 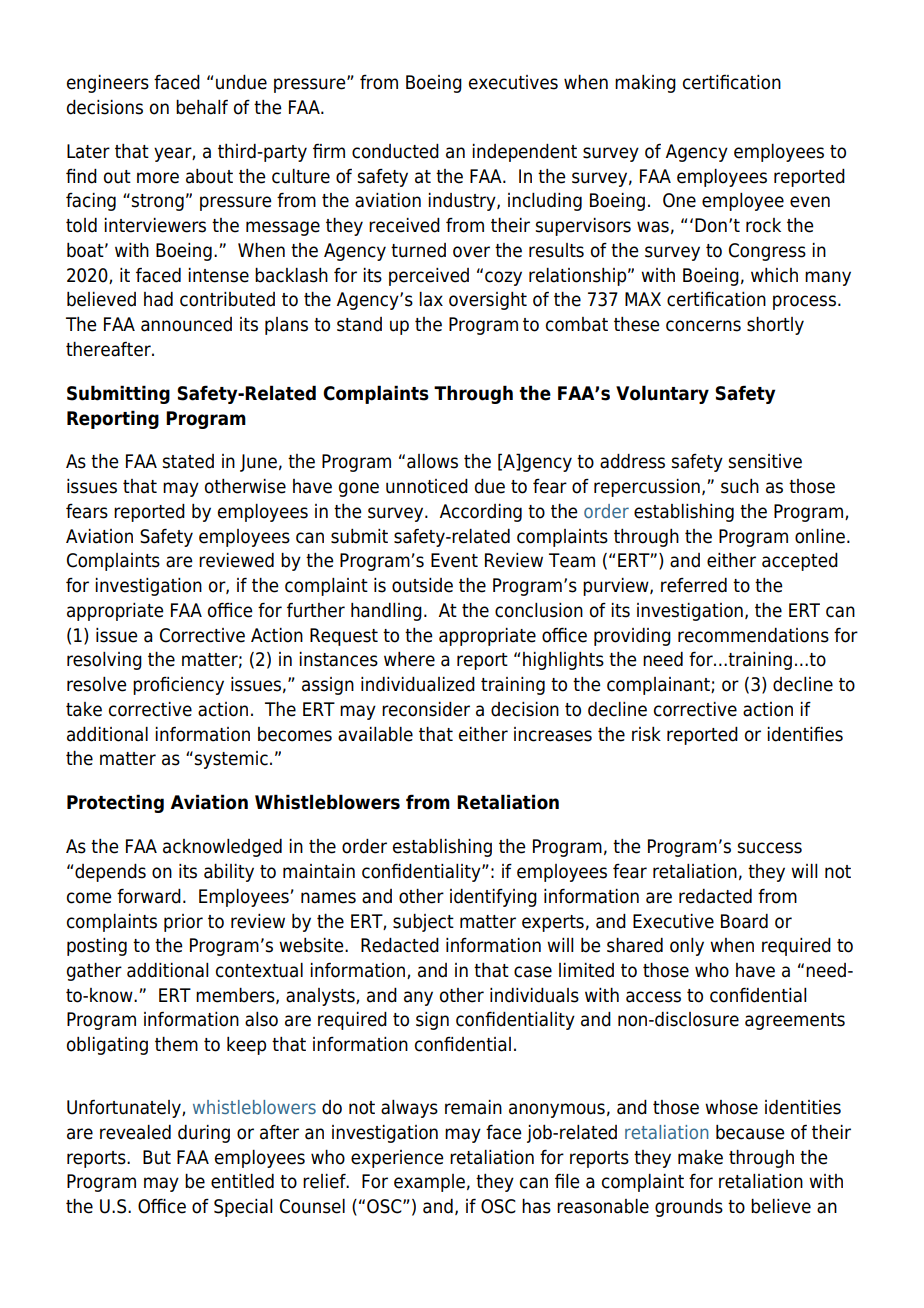 What do you see at coordinates (645, 84) in the screenshot?
I see `making` at bounding box center [645, 84].
